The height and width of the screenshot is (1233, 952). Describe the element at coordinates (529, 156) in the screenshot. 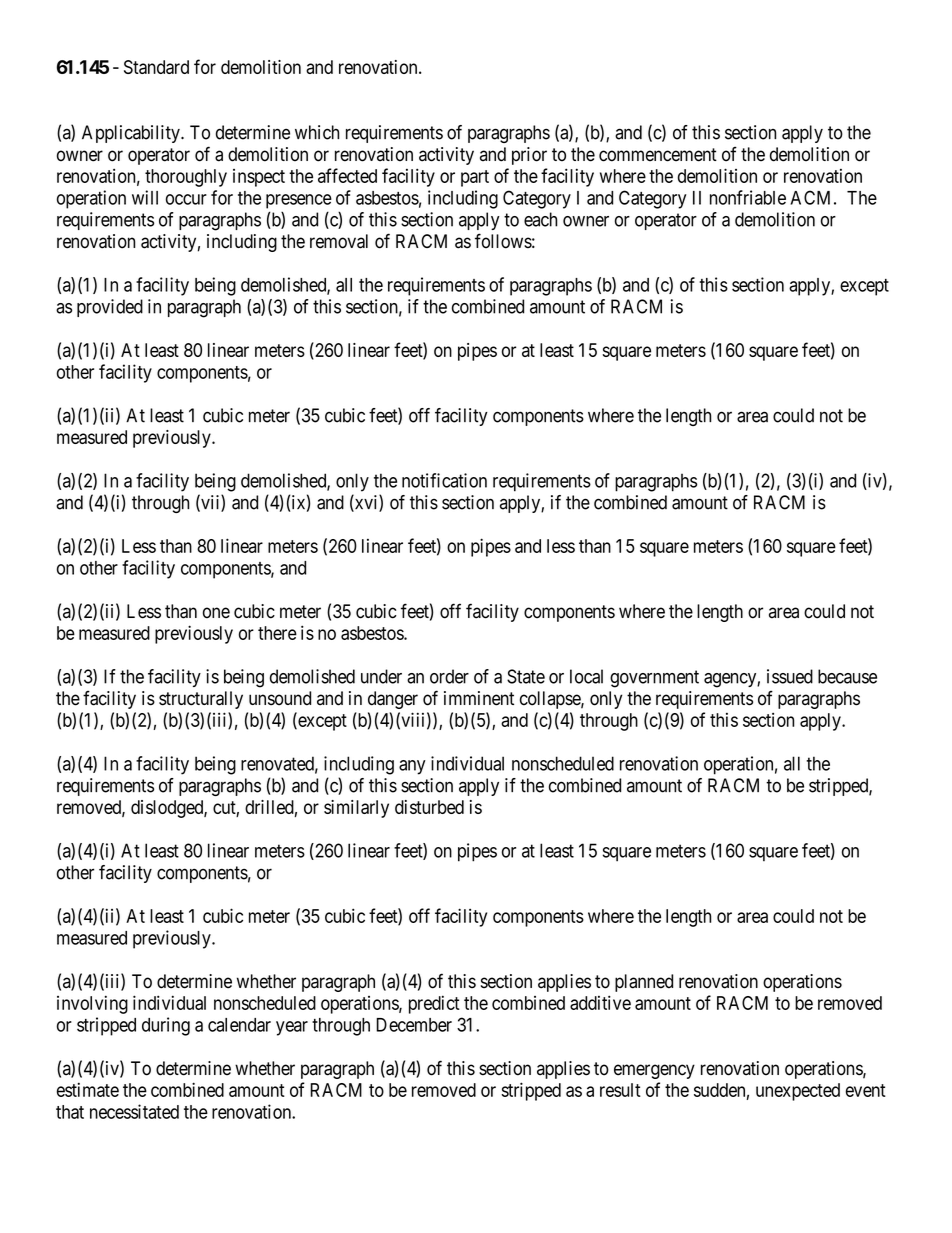

I see `prior` at that location.
